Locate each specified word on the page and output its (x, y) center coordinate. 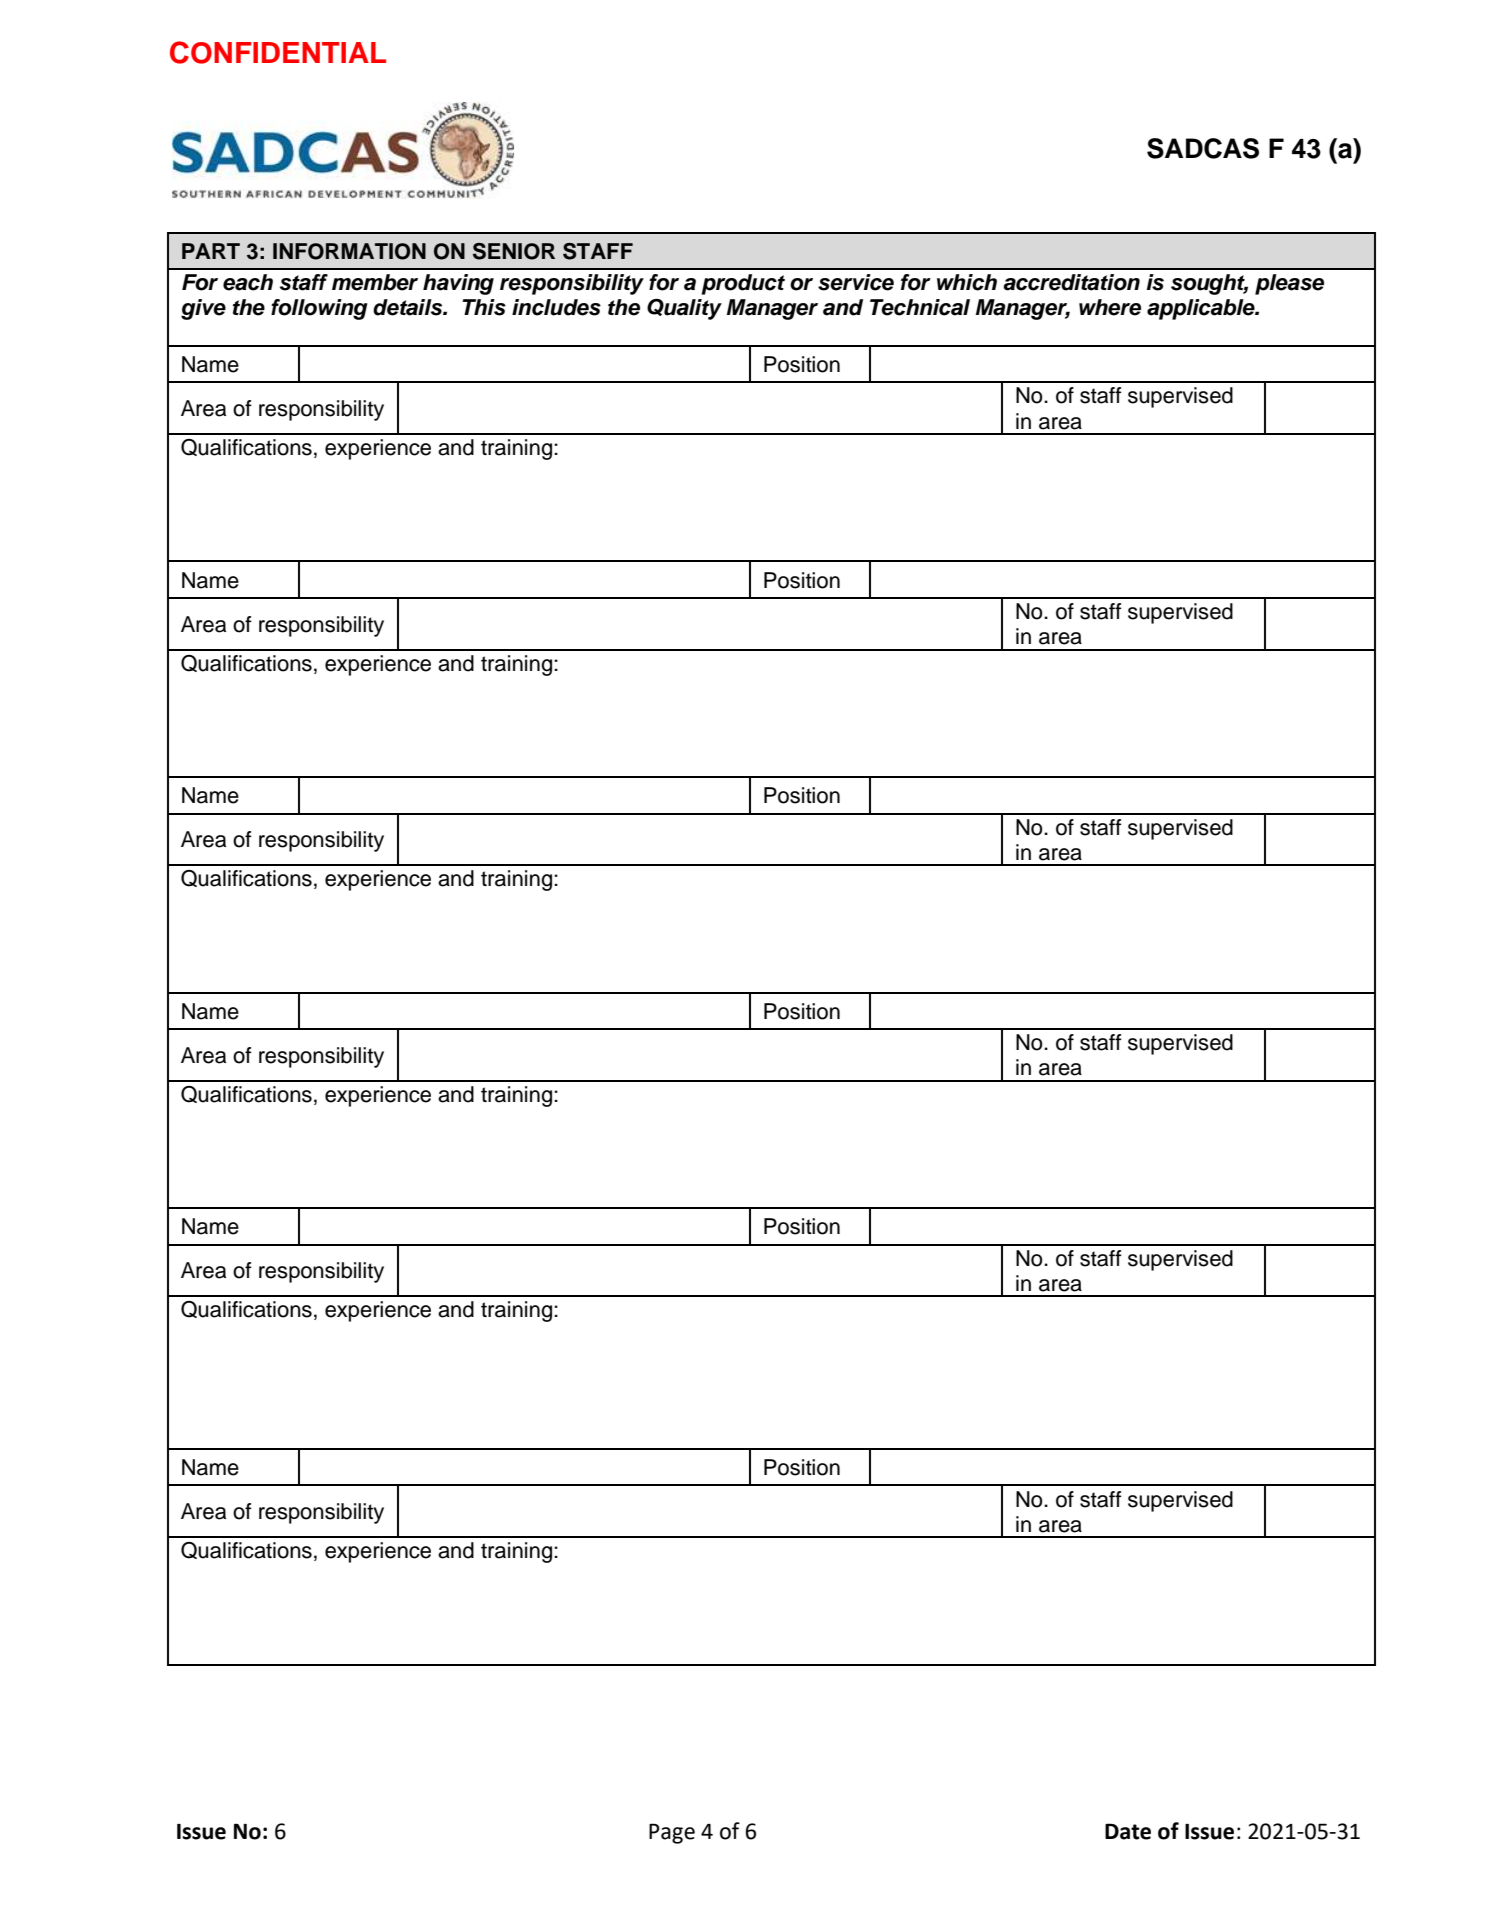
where (1110, 307)
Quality (684, 309)
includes (556, 307)
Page (672, 1833)
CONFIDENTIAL (278, 52)
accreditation (1071, 282)
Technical (920, 307)
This (484, 307)
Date (1128, 1831)
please (1289, 284)
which (967, 282)
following (319, 309)
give (203, 309)
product (743, 284)
